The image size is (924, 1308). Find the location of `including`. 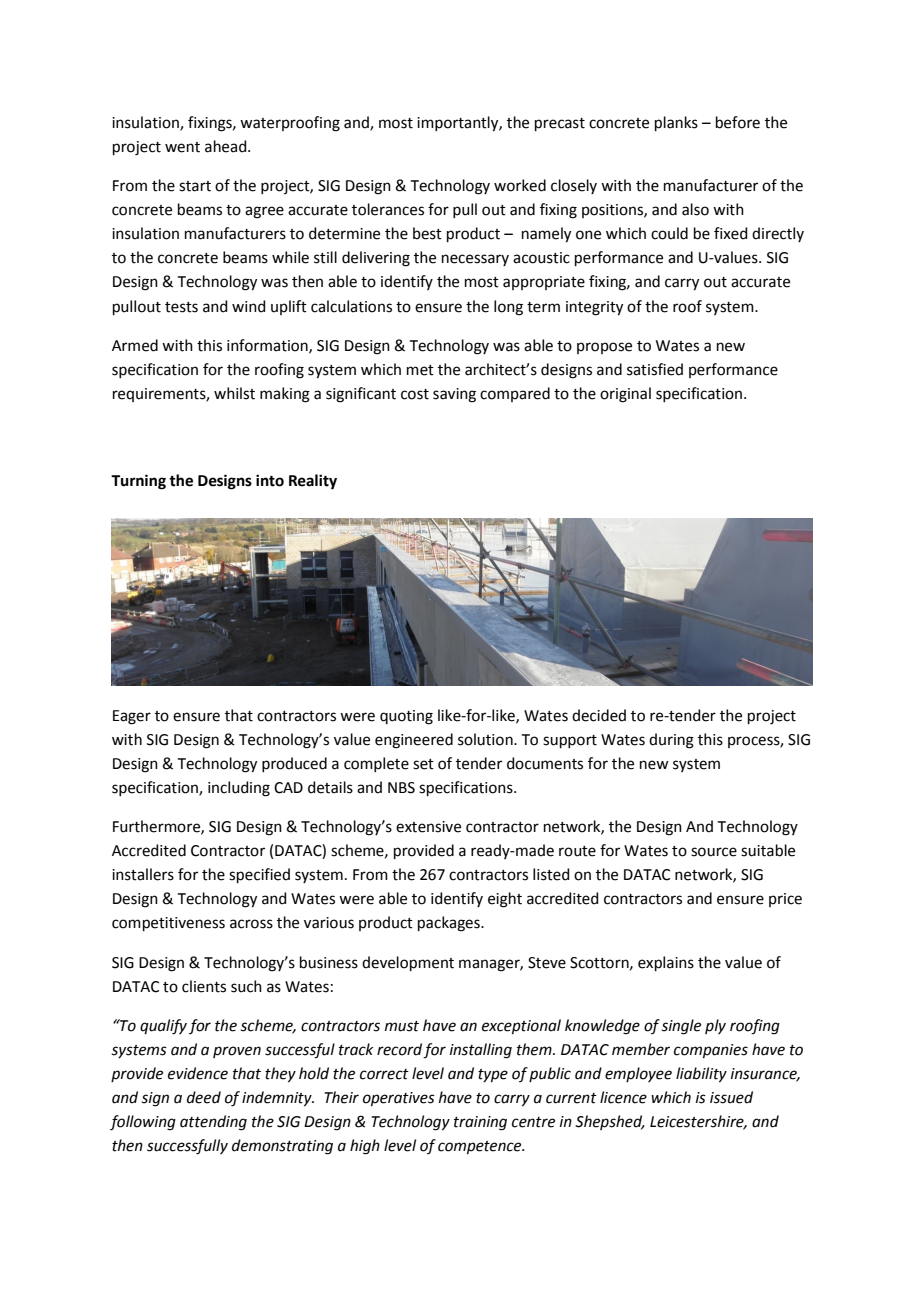

including is located at coordinates (239, 789).
